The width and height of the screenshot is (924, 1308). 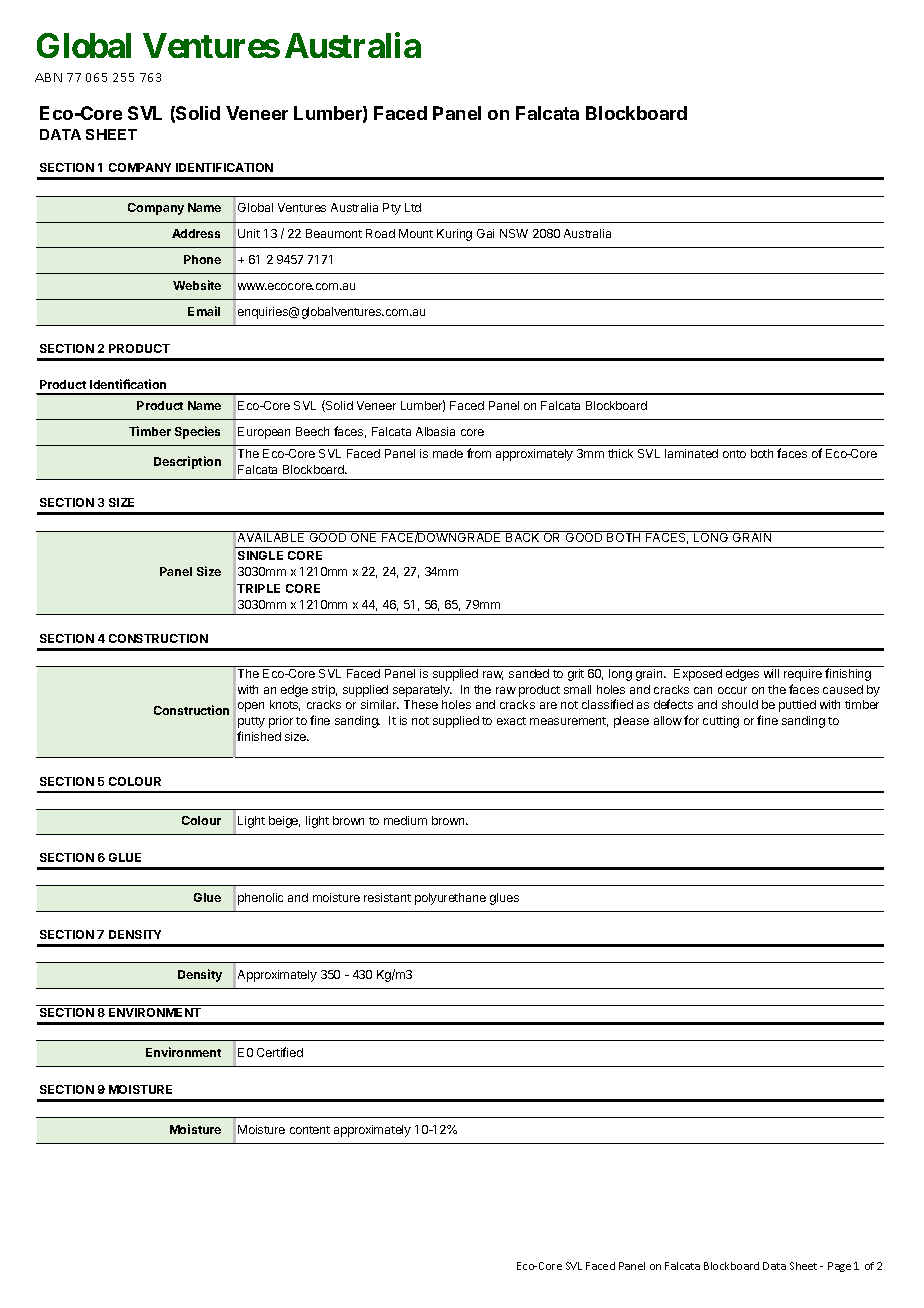 What do you see at coordinates (310, 1130) in the screenshot?
I see `content` at bounding box center [310, 1130].
